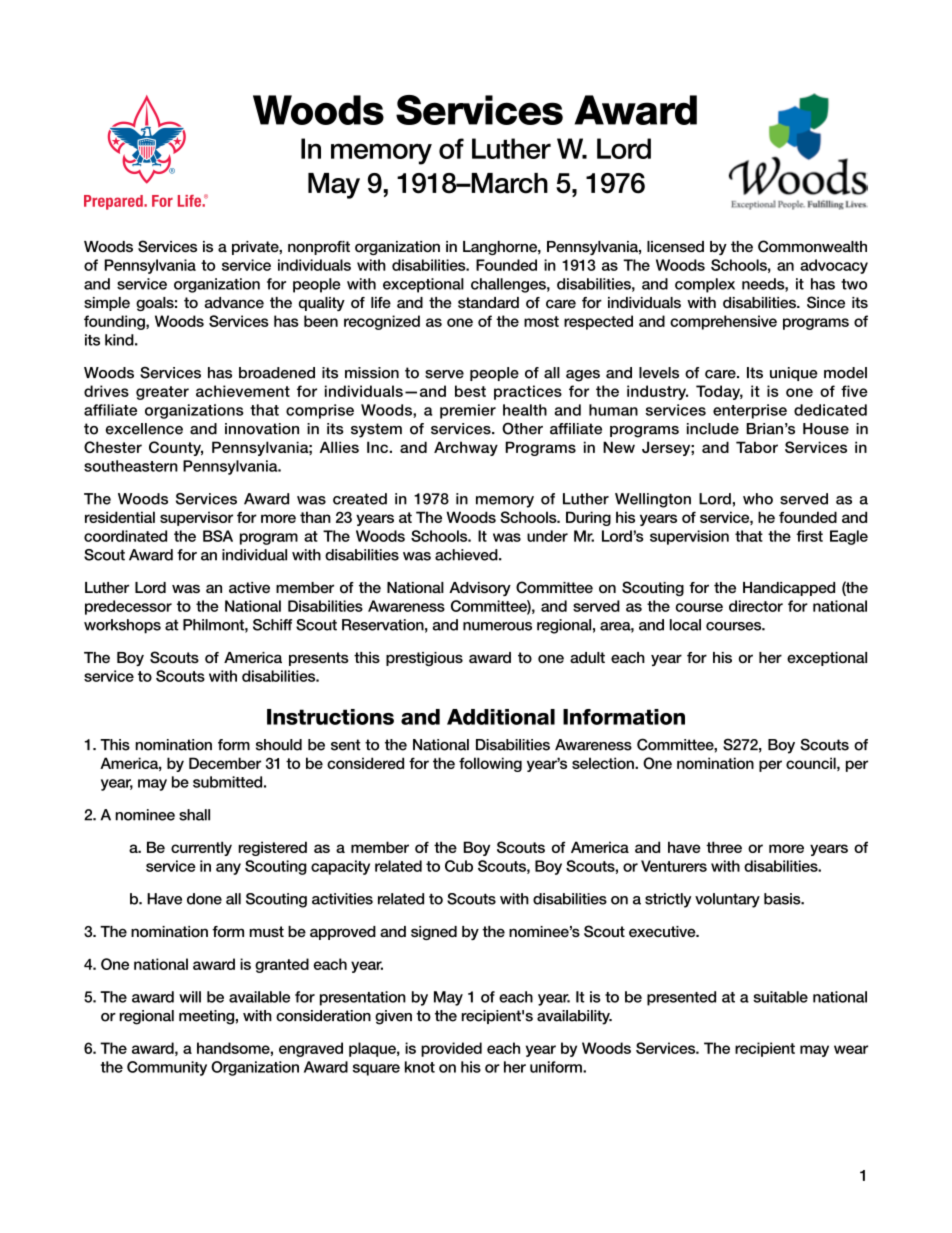  What do you see at coordinates (789, 589) in the screenshot?
I see `Handicapped` at bounding box center [789, 589].
